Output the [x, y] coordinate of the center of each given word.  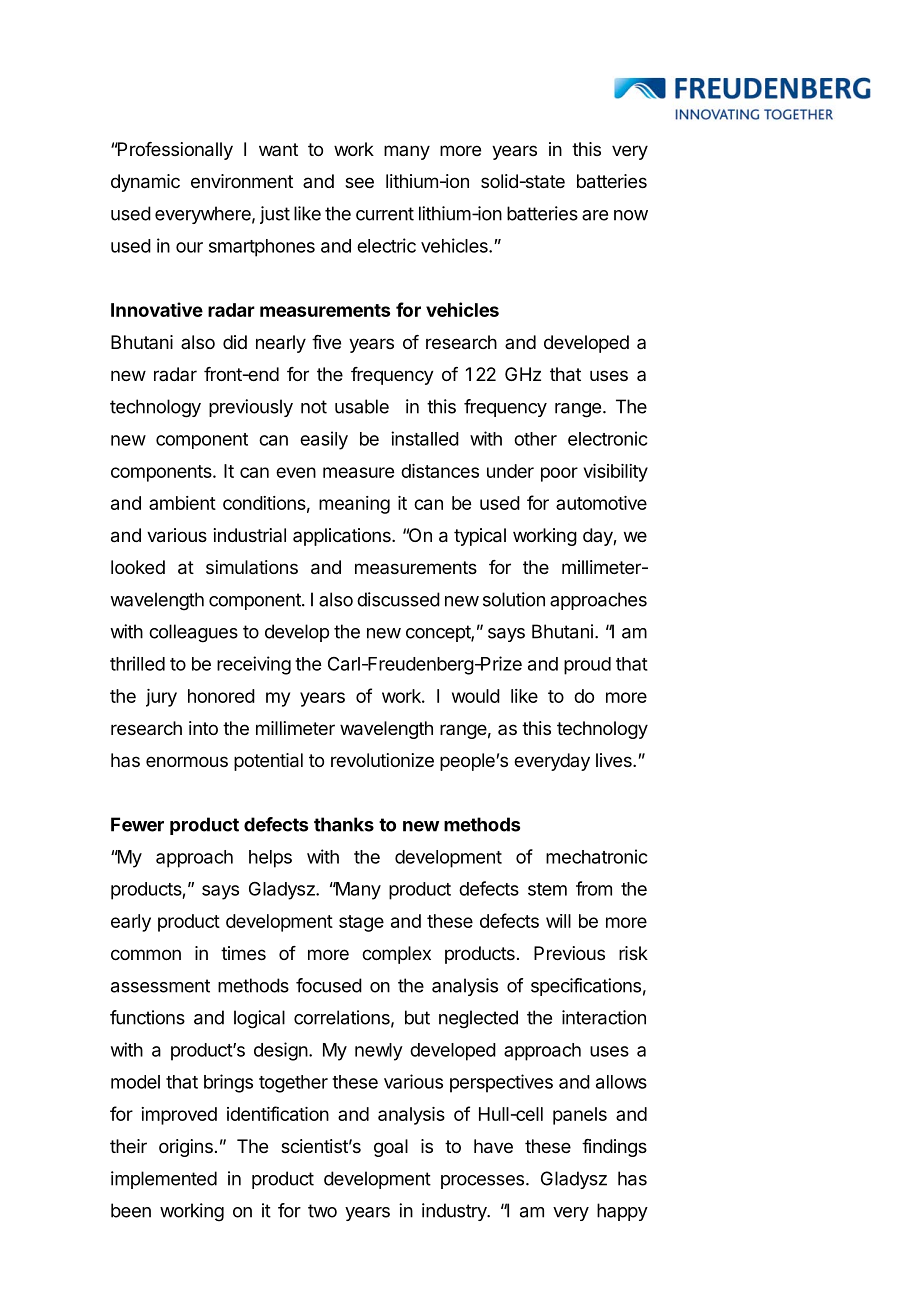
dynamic [145, 183]
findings [614, 1148]
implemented [164, 1180]
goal [391, 1148]
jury [161, 698]
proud [587, 666]
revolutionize [382, 760]
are [595, 215]
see [359, 182]
